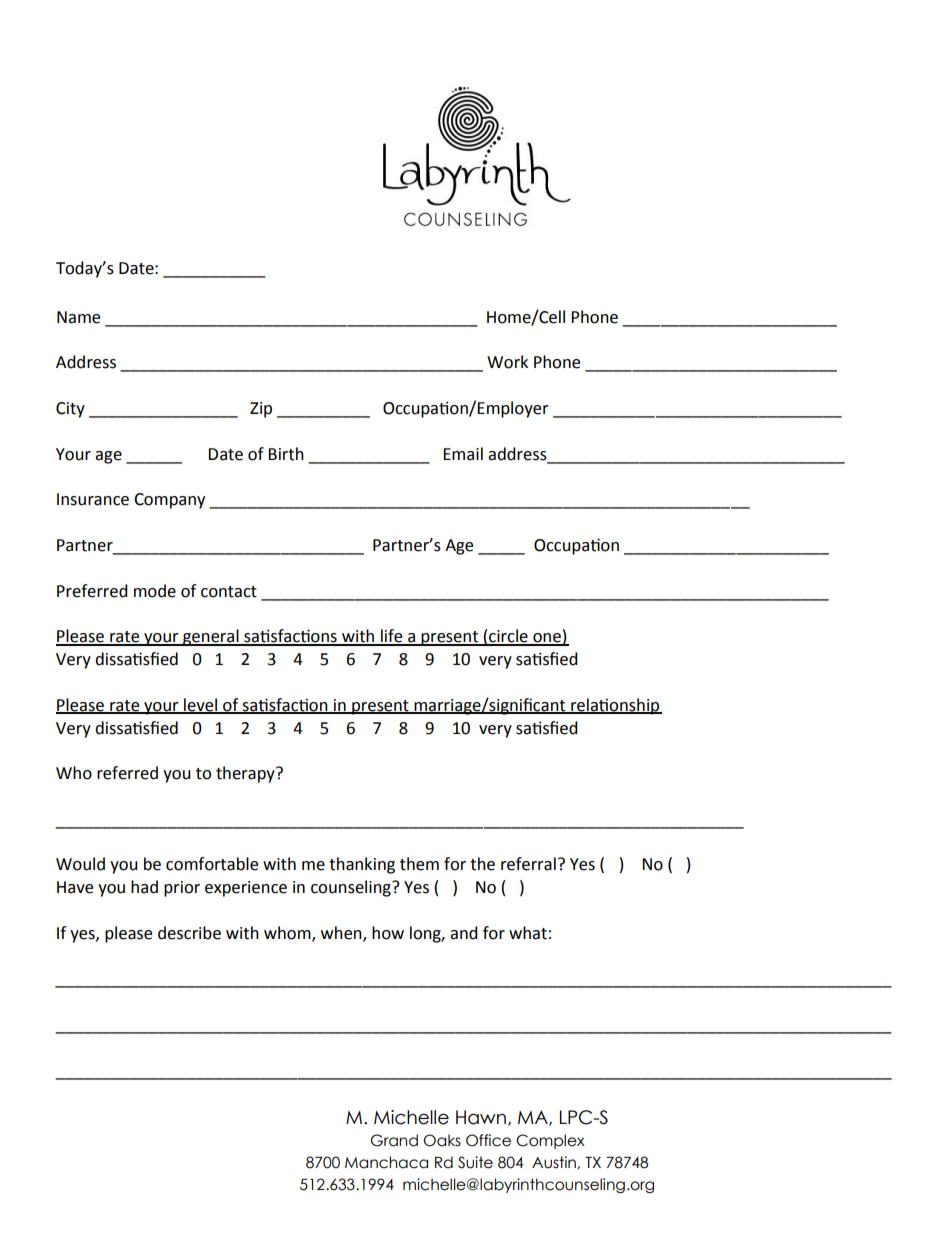  What do you see at coordinates (189, 933) in the screenshot?
I see `describe` at bounding box center [189, 933].
